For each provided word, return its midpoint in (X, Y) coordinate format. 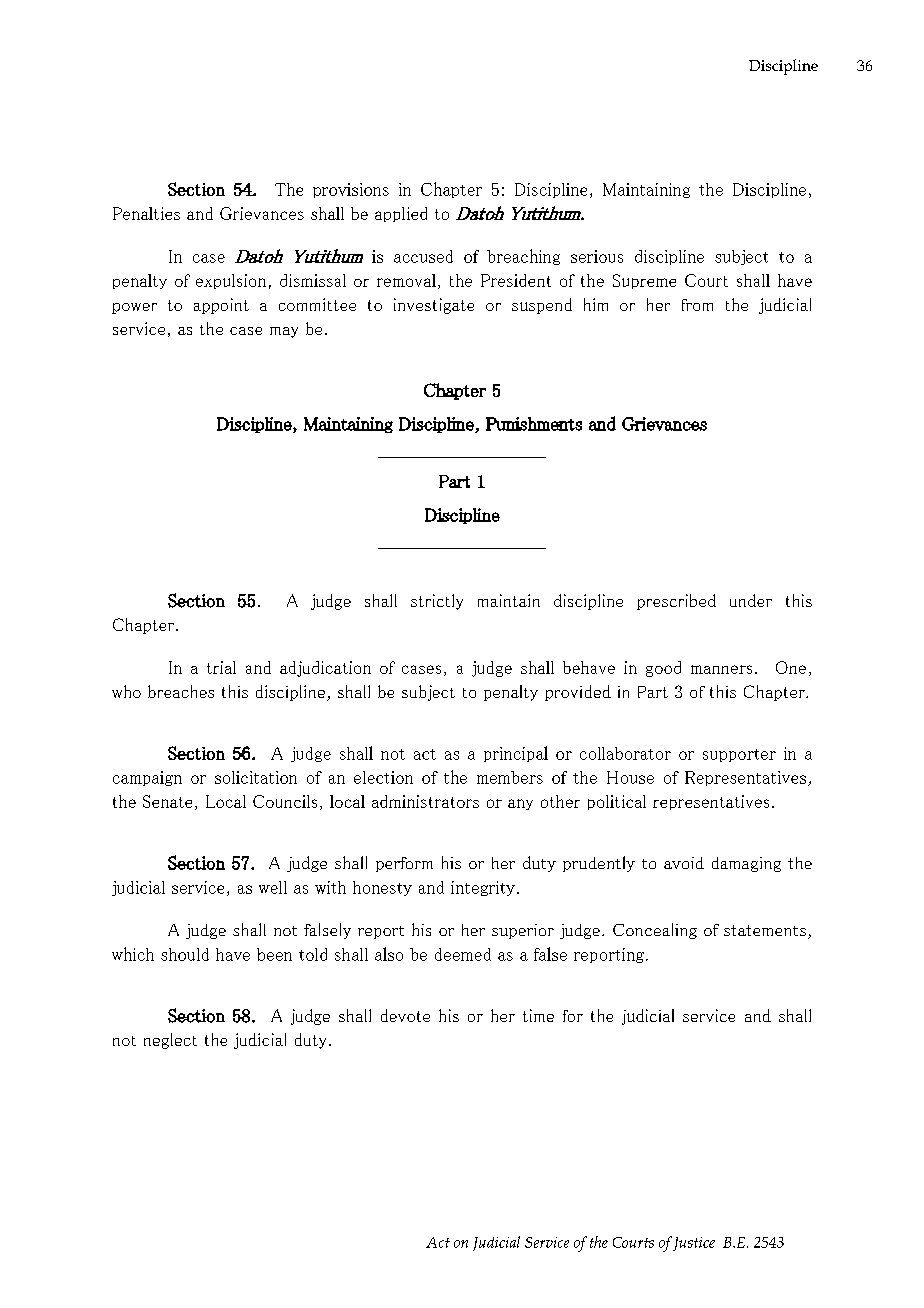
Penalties (146, 213)
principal (516, 754)
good (663, 669)
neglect (170, 1041)
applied (401, 214)
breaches (181, 691)
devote (405, 1015)
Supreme (644, 281)
